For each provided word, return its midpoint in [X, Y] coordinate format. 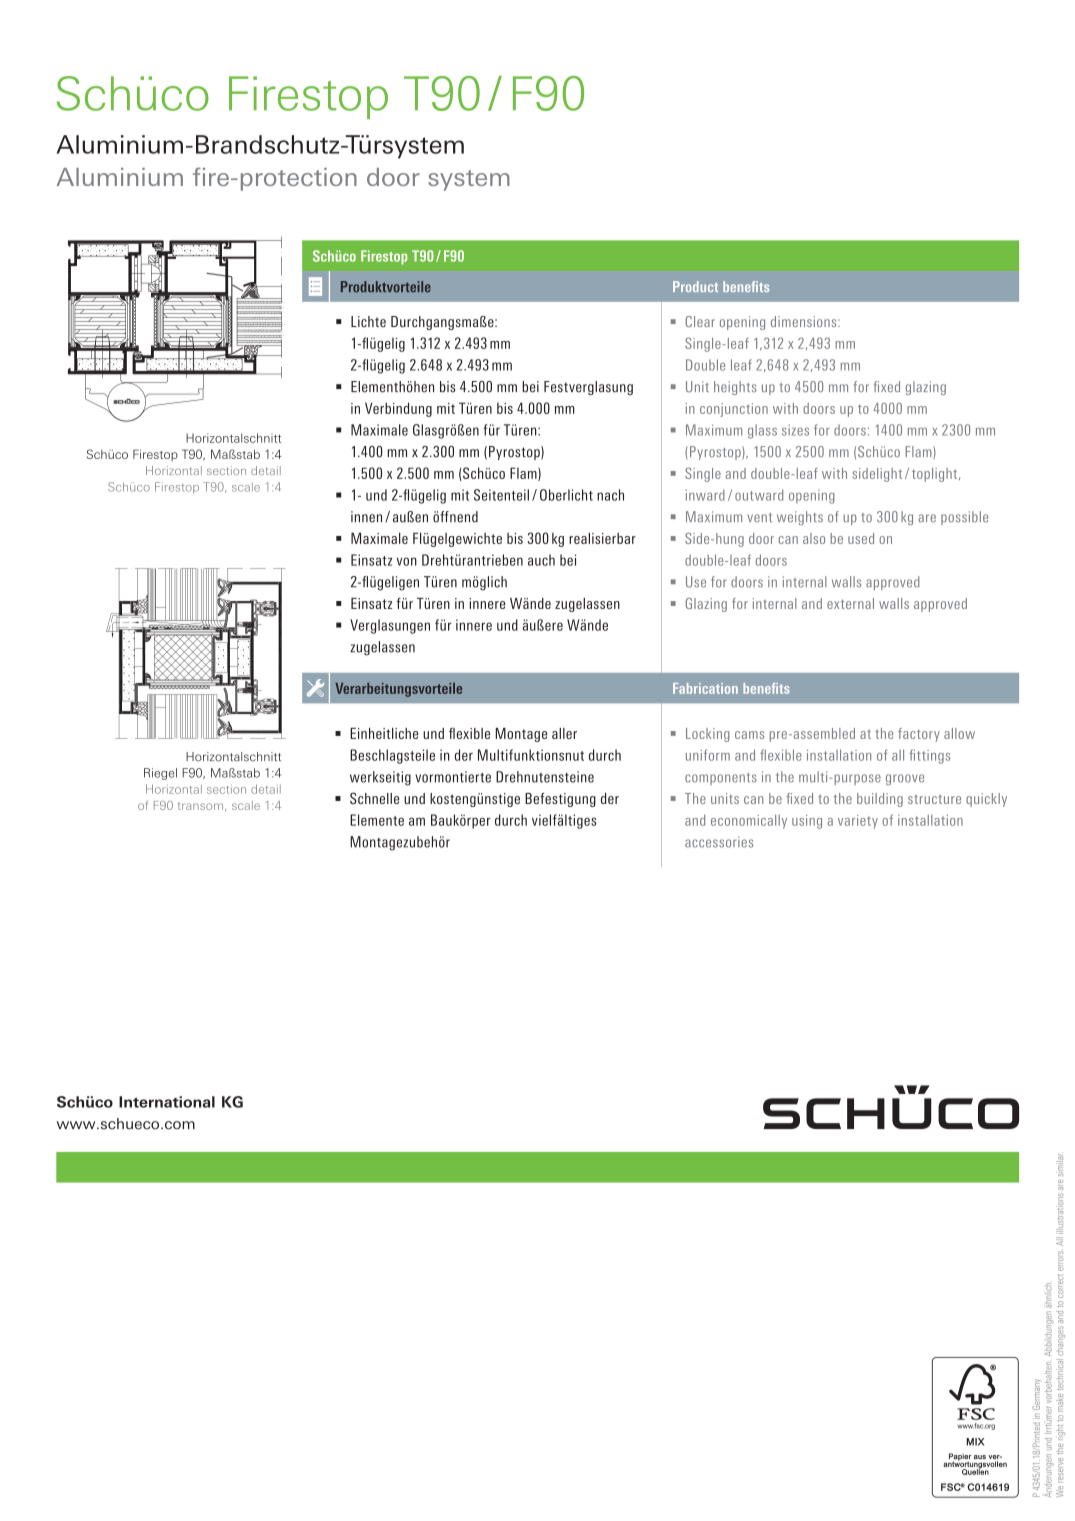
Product [695, 286]
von [407, 561]
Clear [700, 321]
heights [735, 388]
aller [564, 733]
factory [919, 735]
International [167, 1102]
